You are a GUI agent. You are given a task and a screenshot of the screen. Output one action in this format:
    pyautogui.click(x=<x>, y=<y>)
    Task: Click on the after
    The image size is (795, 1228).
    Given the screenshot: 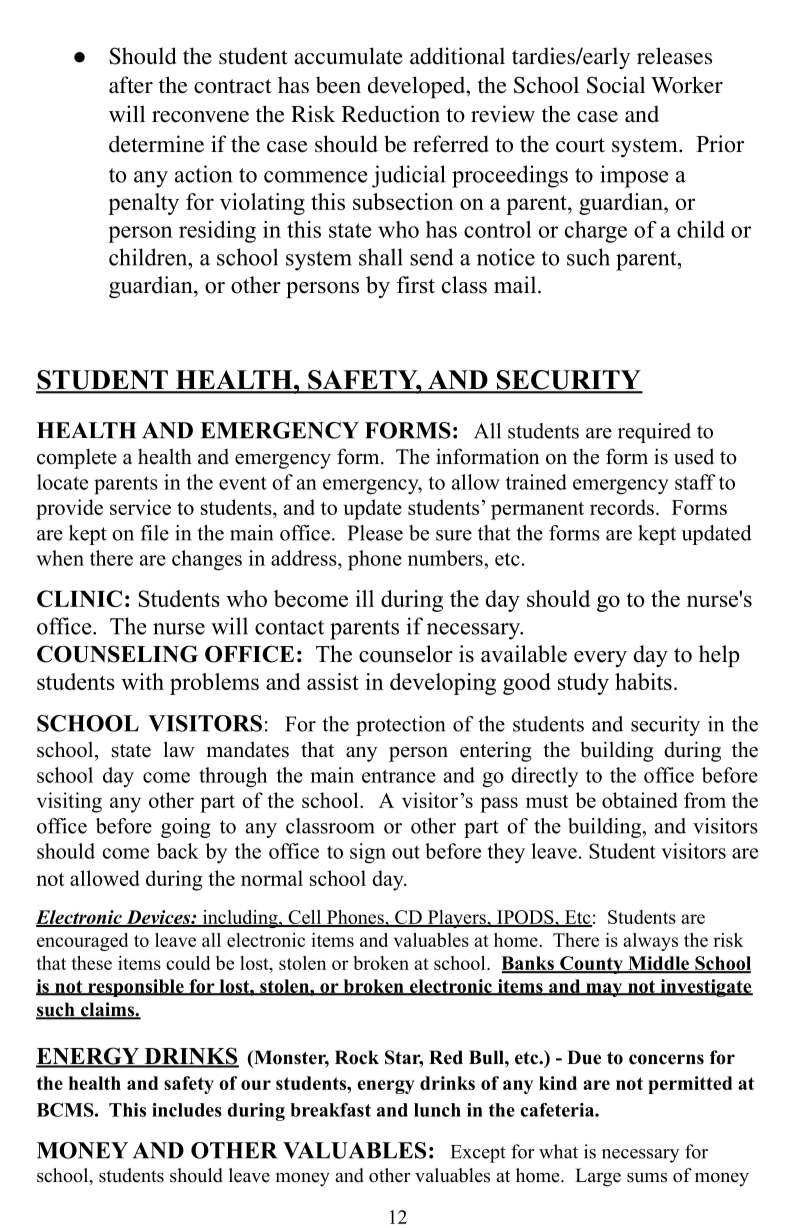 What is the action you would take?
    pyautogui.click(x=131, y=85)
